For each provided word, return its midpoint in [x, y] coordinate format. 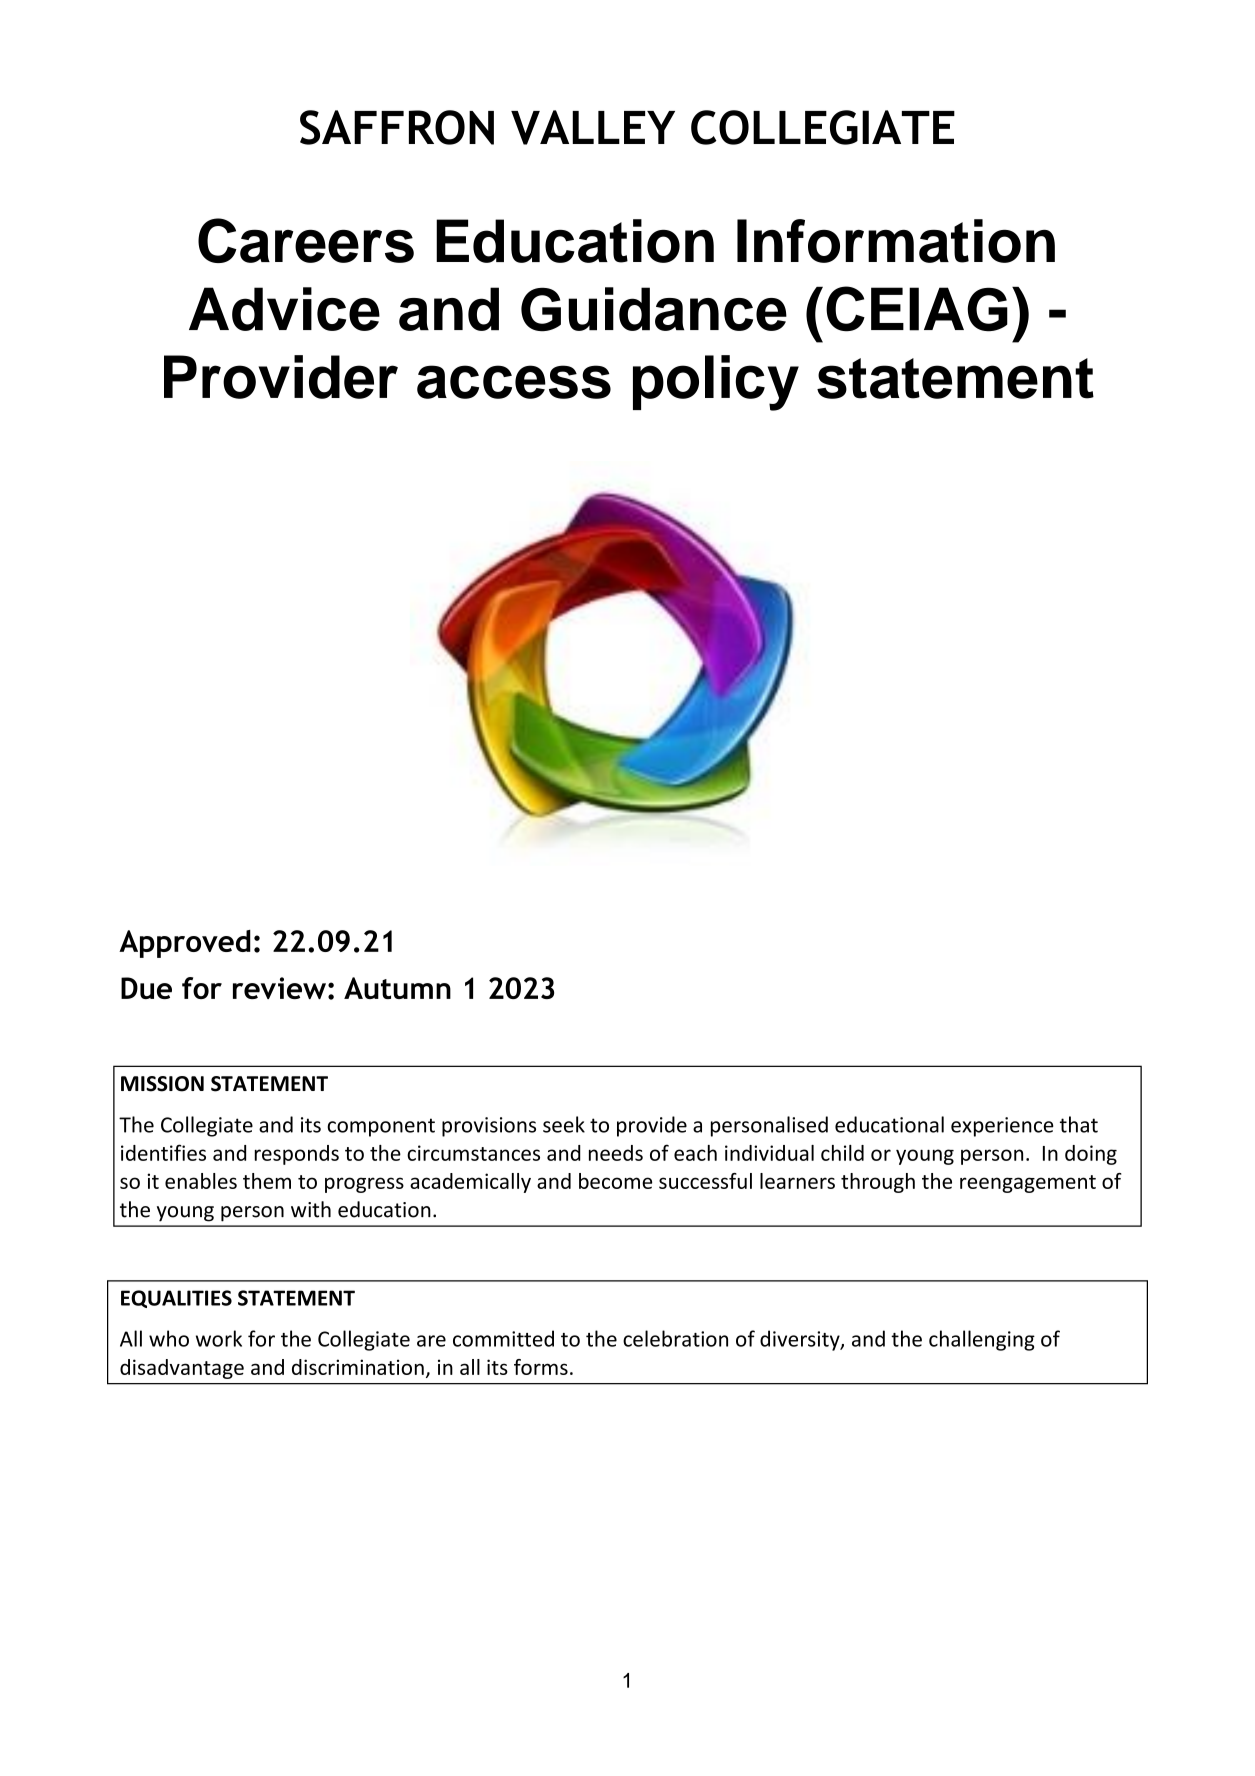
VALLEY [593, 127]
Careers [306, 240]
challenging [982, 1340]
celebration [675, 1338]
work [219, 1338]
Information [896, 241]
